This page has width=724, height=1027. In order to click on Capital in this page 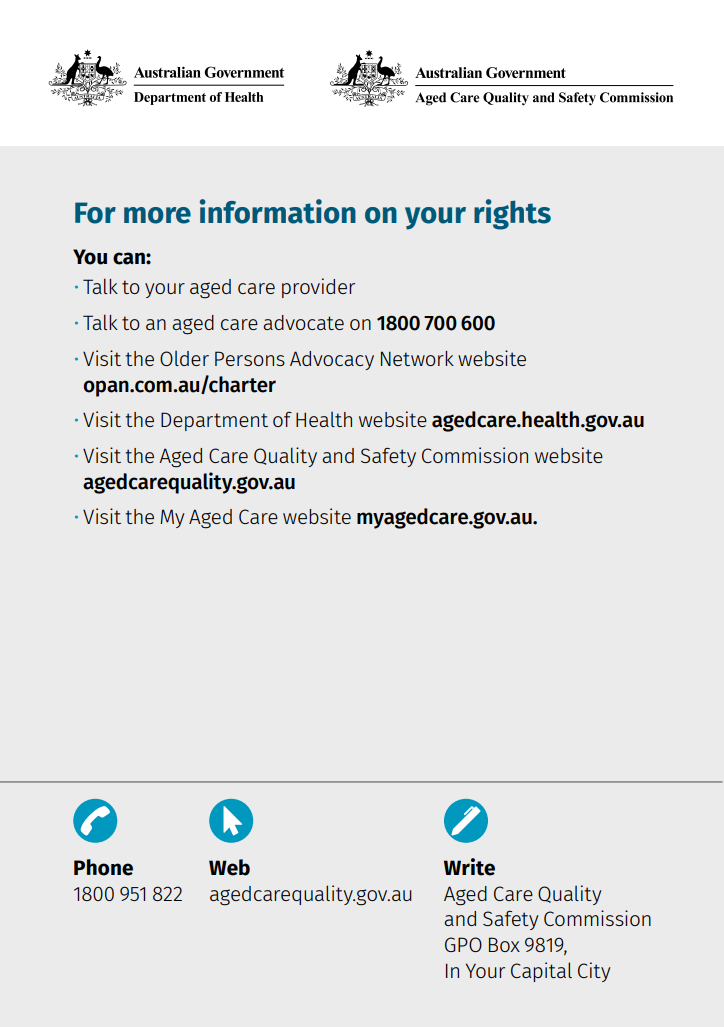, I will do `click(541, 972)`.
